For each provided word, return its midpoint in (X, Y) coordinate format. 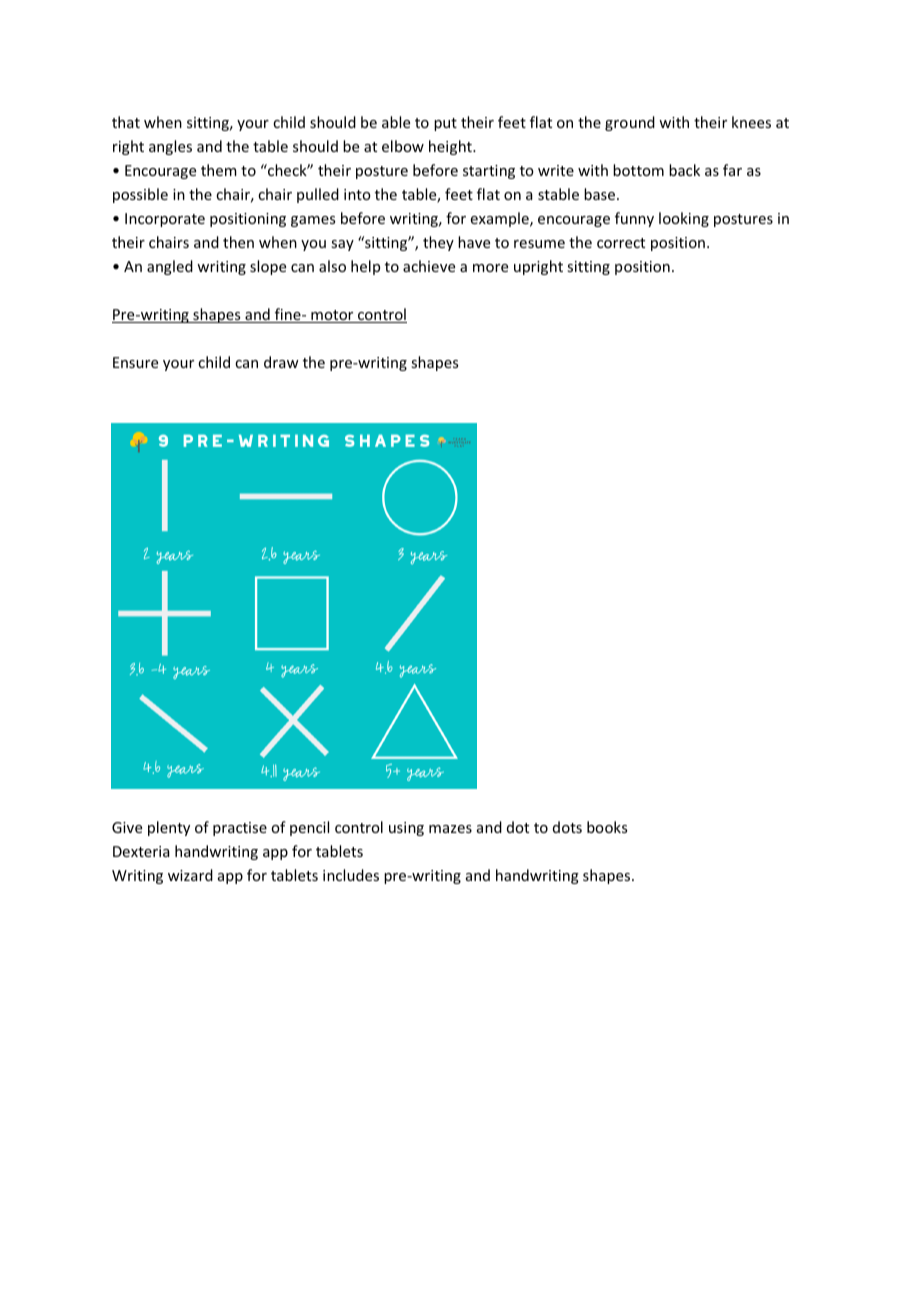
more (490, 268)
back (684, 170)
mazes (450, 829)
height (451, 147)
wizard (190, 875)
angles (170, 147)
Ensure (135, 362)
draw (281, 362)
